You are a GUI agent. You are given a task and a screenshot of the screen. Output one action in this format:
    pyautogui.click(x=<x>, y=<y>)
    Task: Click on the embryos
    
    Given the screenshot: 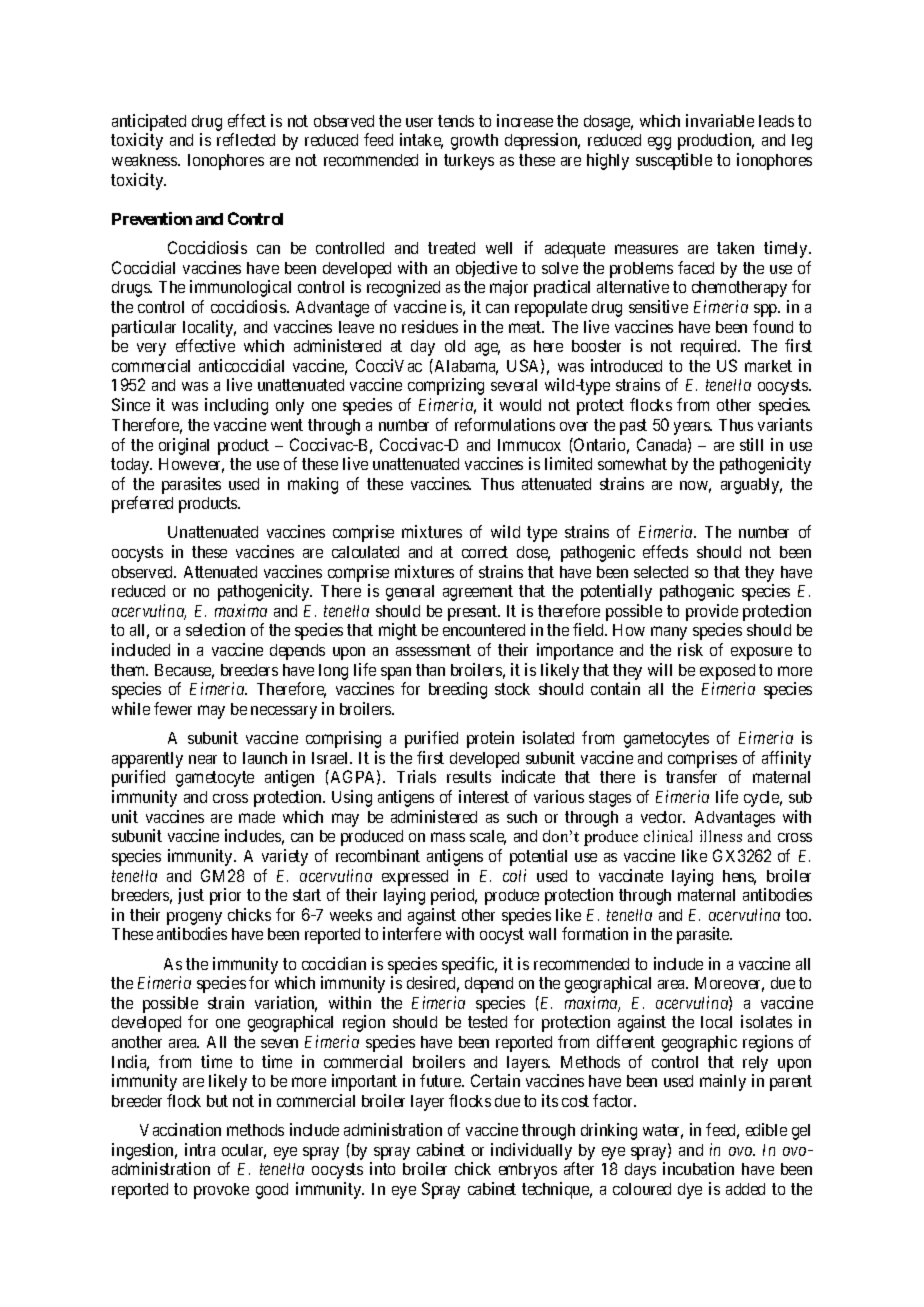 What is the action you would take?
    pyautogui.click(x=528, y=1171)
